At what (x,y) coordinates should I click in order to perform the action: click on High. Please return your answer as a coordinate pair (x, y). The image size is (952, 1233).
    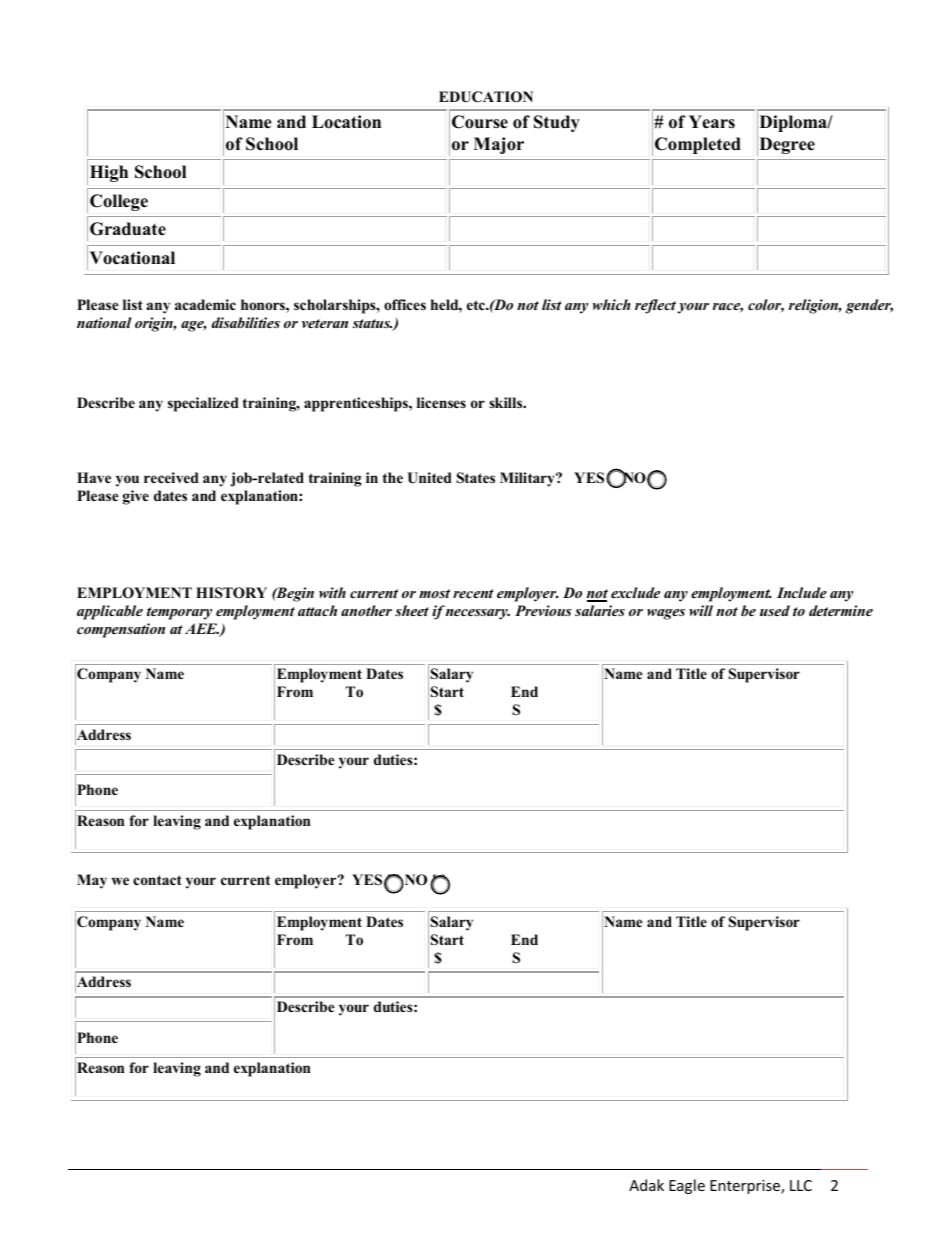
    Looking at the image, I should click on (109, 173).
